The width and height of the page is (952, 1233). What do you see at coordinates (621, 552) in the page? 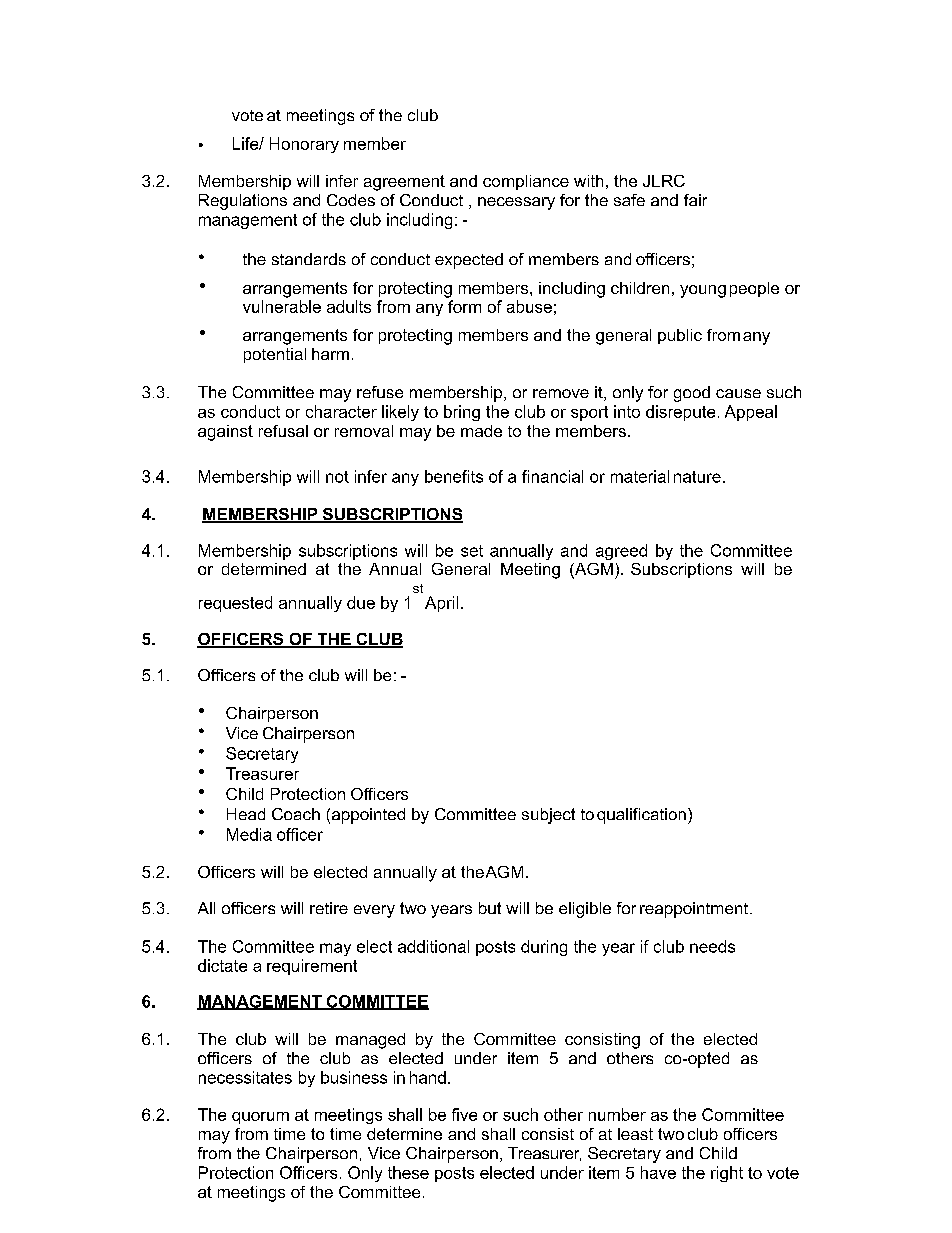
I see `agreed` at bounding box center [621, 552].
